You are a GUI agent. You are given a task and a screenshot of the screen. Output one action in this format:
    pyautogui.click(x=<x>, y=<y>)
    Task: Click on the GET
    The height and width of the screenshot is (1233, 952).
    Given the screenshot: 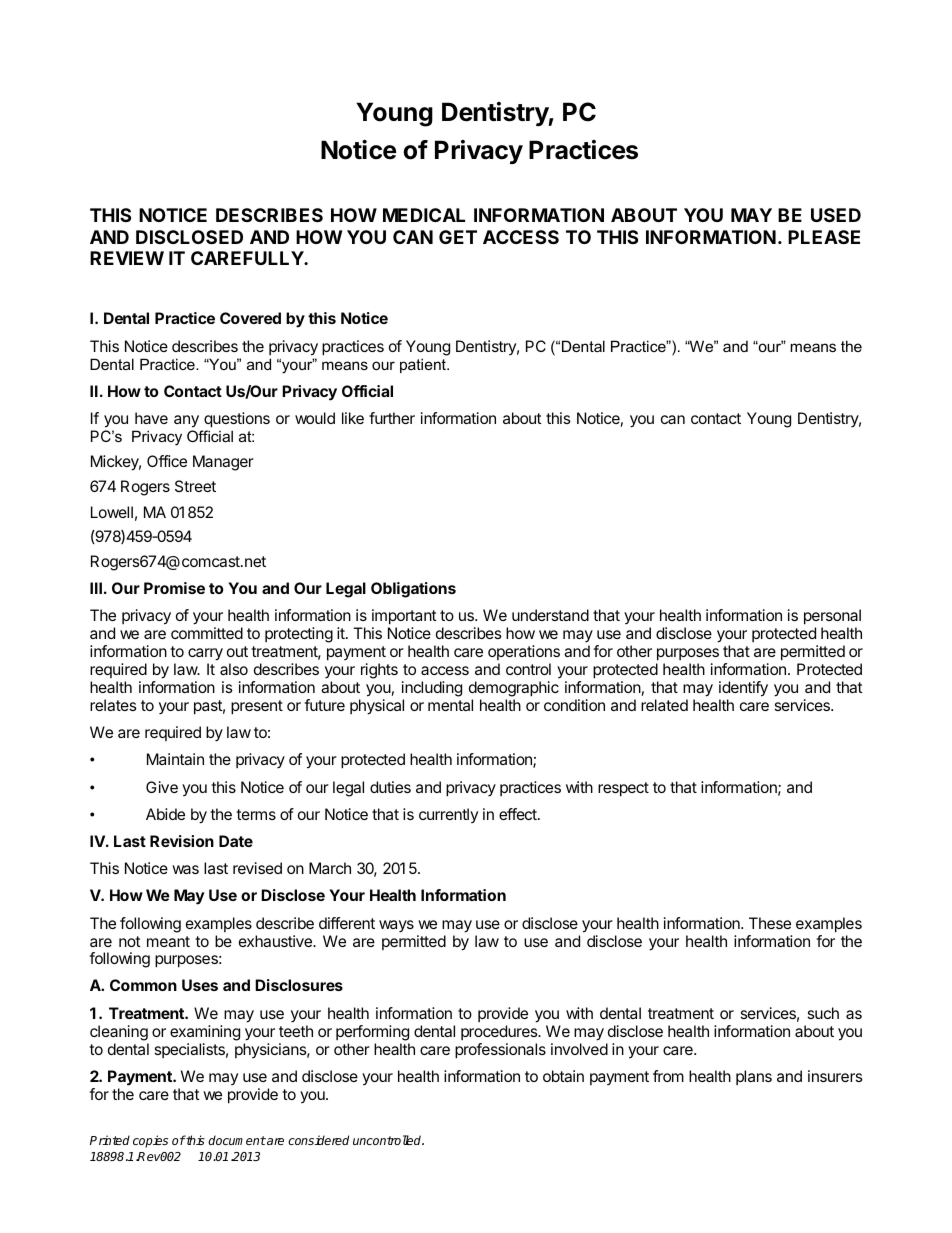 What is the action you would take?
    pyautogui.click(x=458, y=237)
